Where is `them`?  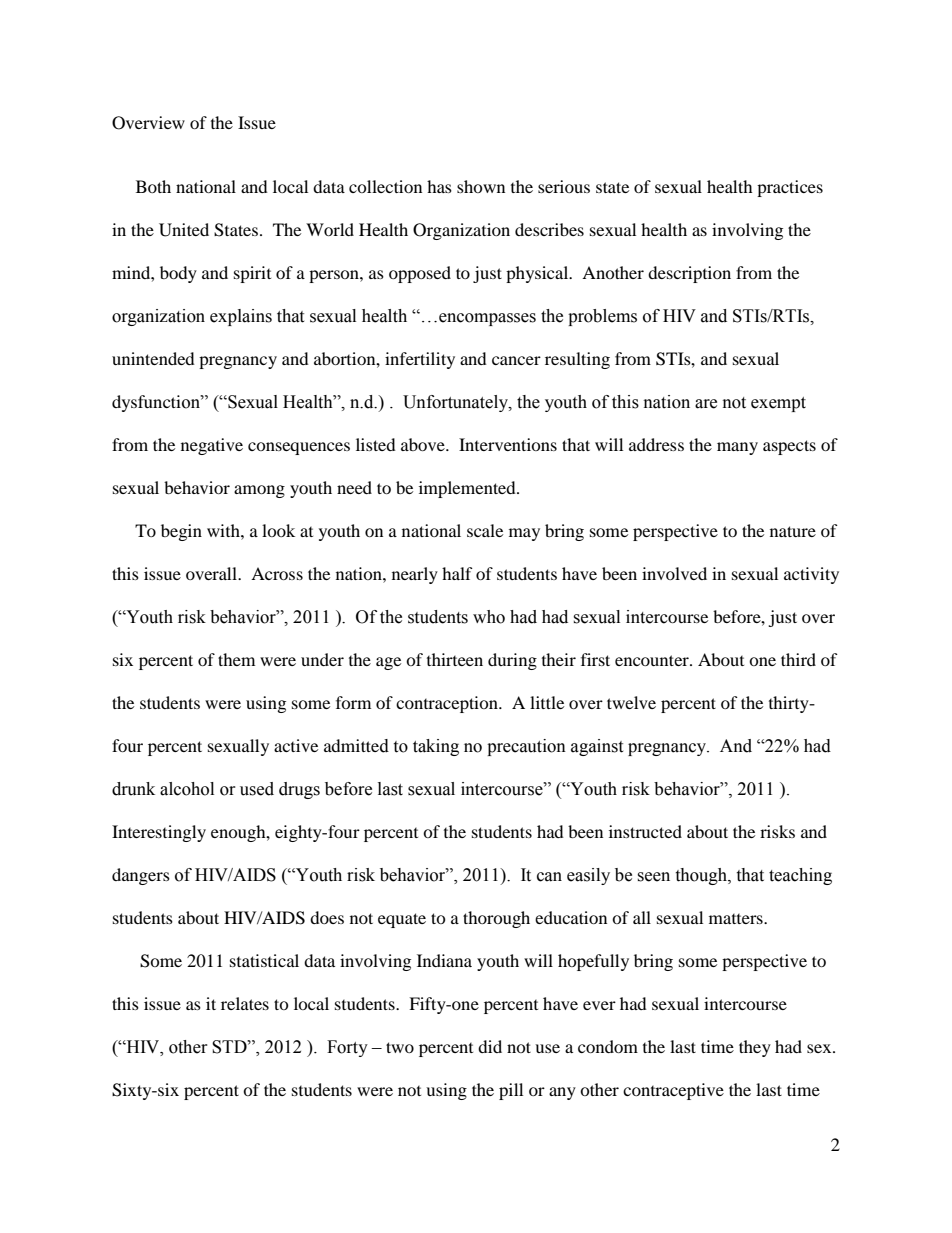
them is located at coordinates (236, 659).
